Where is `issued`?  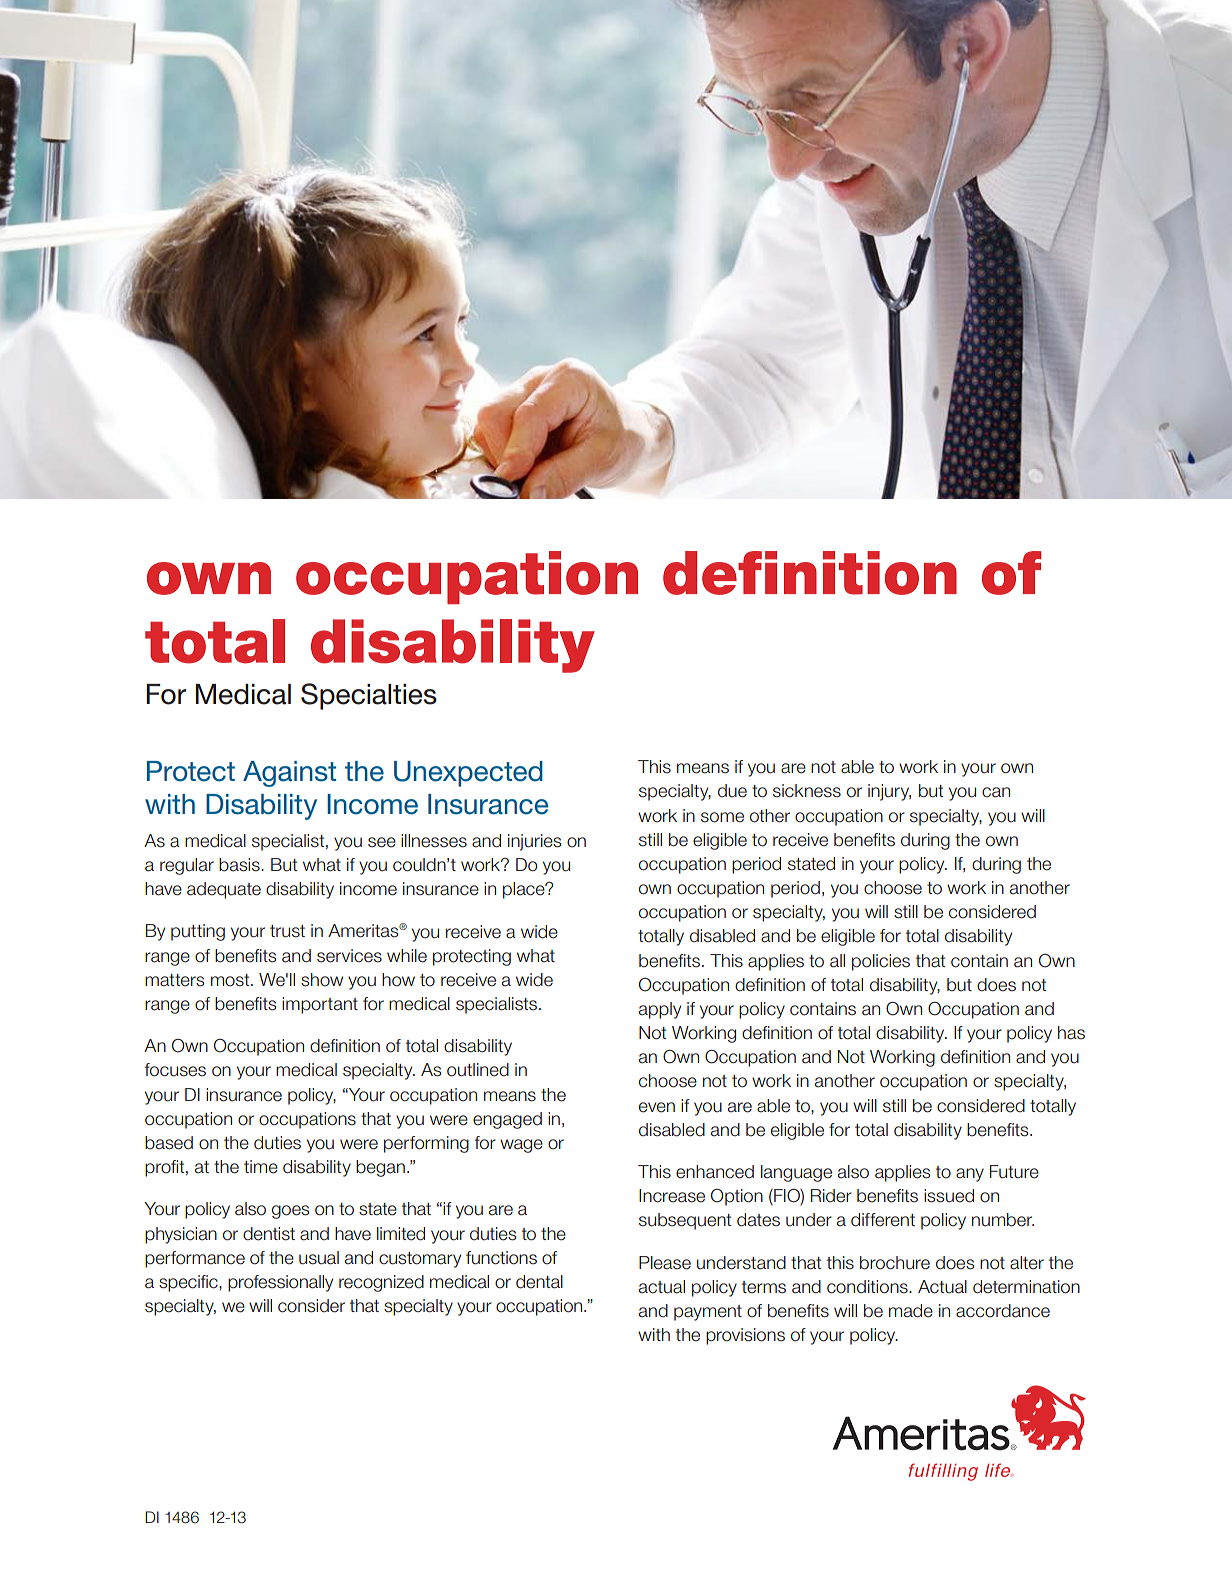 issued is located at coordinates (949, 1196).
